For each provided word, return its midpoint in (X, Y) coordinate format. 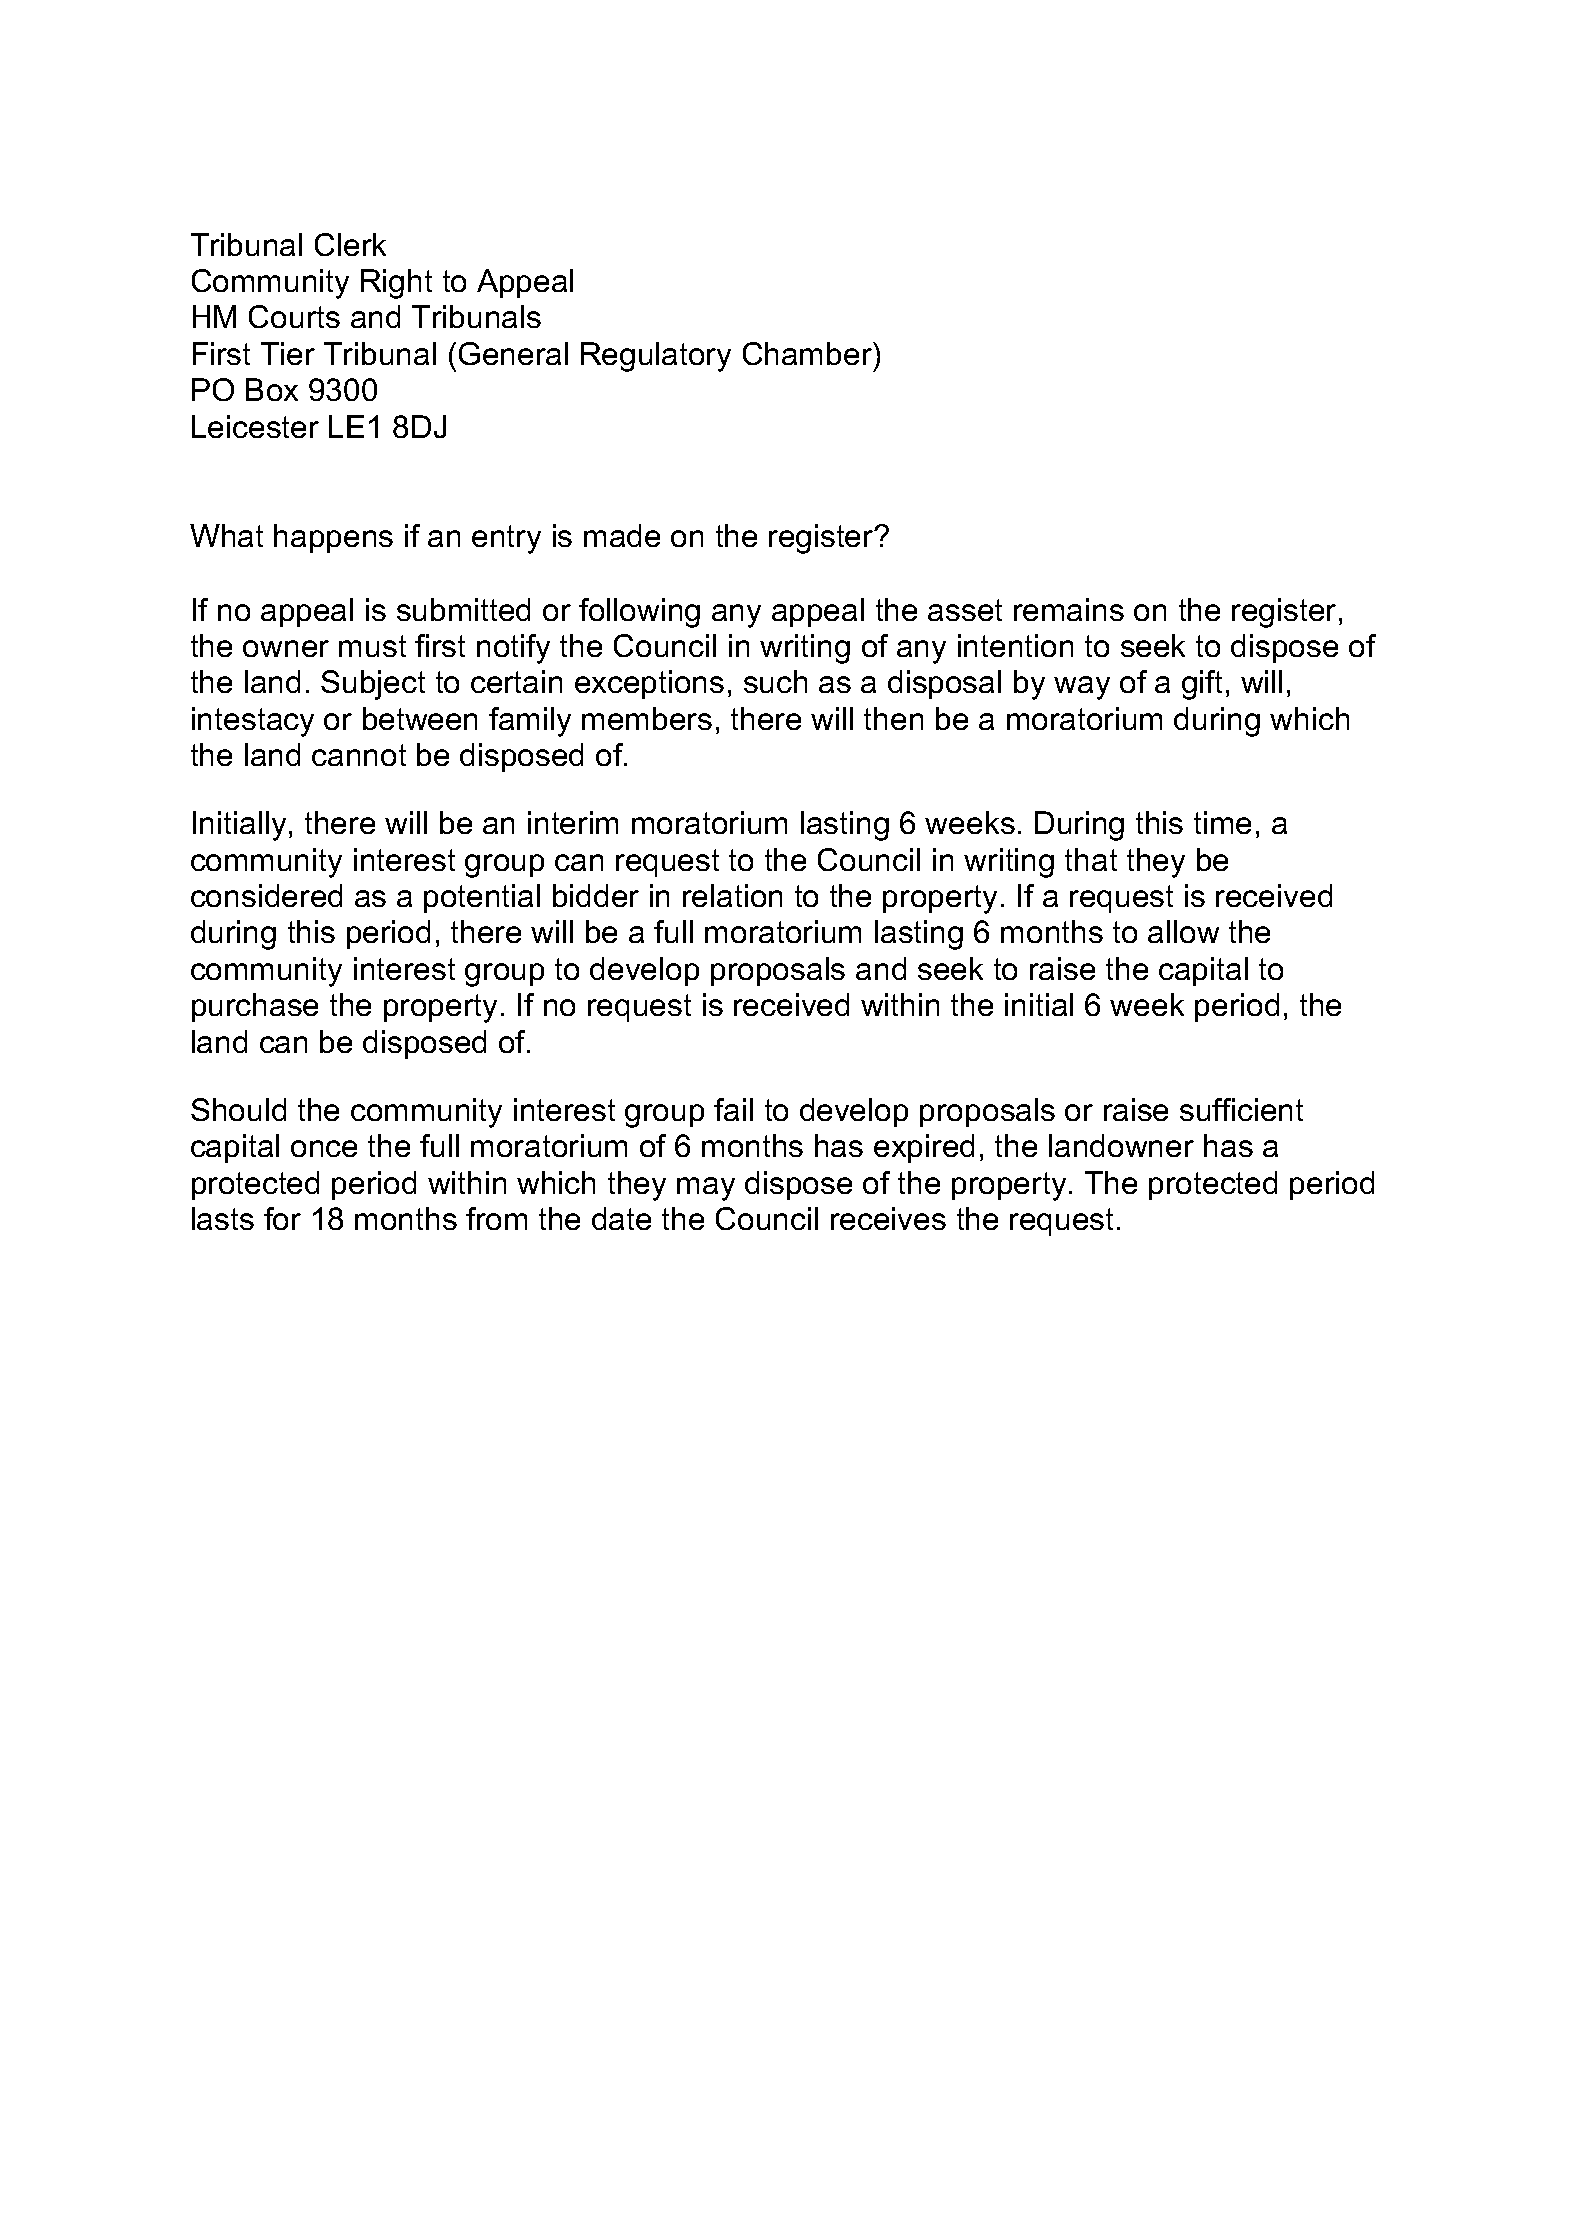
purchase (255, 1007)
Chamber (808, 353)
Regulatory (656, 357)
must (372, 646)
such (775, 681)
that (1091, 859)
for (282, 1218)
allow (1183, 931)
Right (396, 284)
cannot (359, 755)
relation (732, 895)
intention (1015, 645)
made (622, 535)
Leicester (255, 426)
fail (733, 1109)
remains (1069, 609)
